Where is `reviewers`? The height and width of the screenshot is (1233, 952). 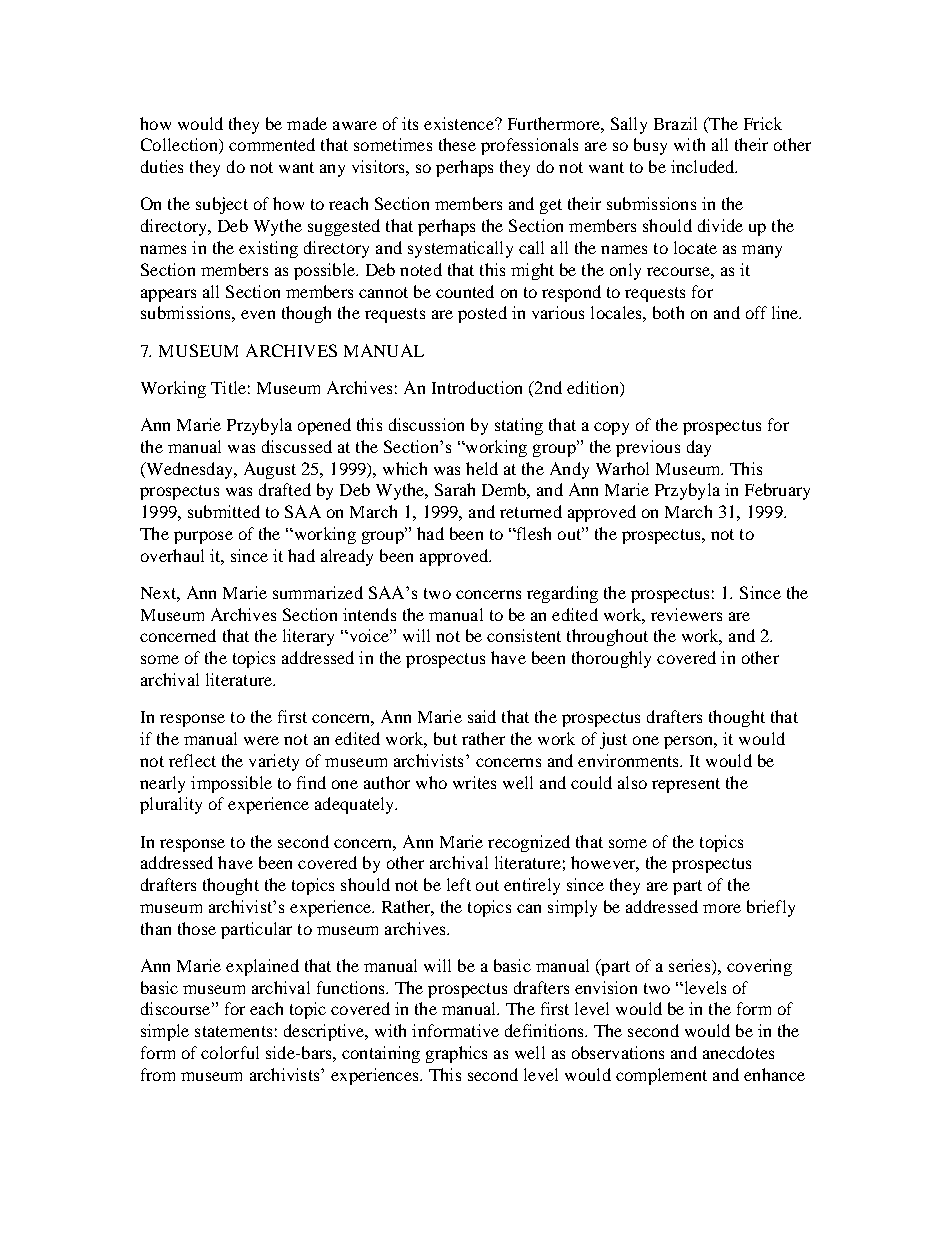
reviewers is located at coordinates (686, 614).
